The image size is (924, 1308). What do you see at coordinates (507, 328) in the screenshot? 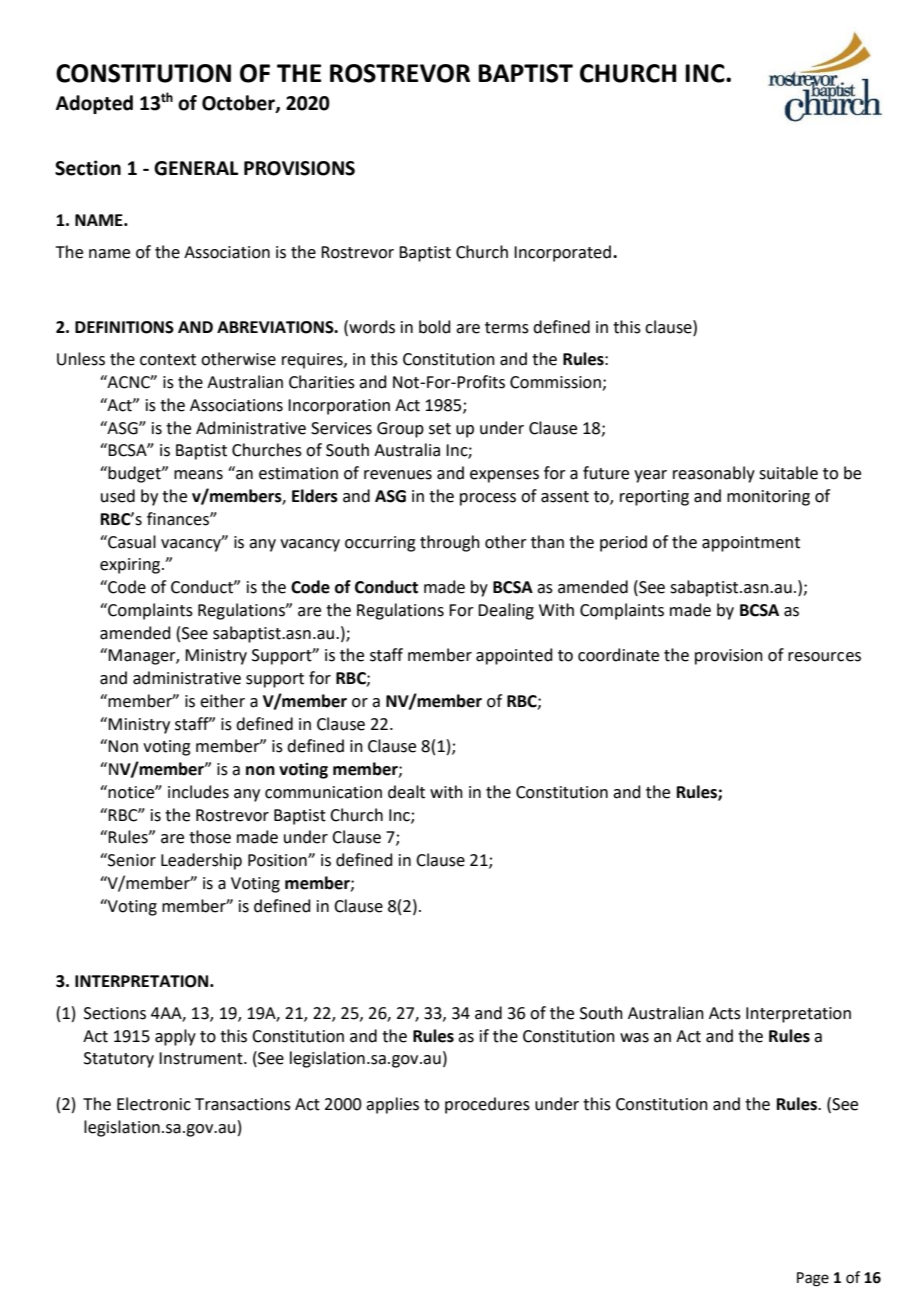
I see `terms` at bounding box center [507, 328].
